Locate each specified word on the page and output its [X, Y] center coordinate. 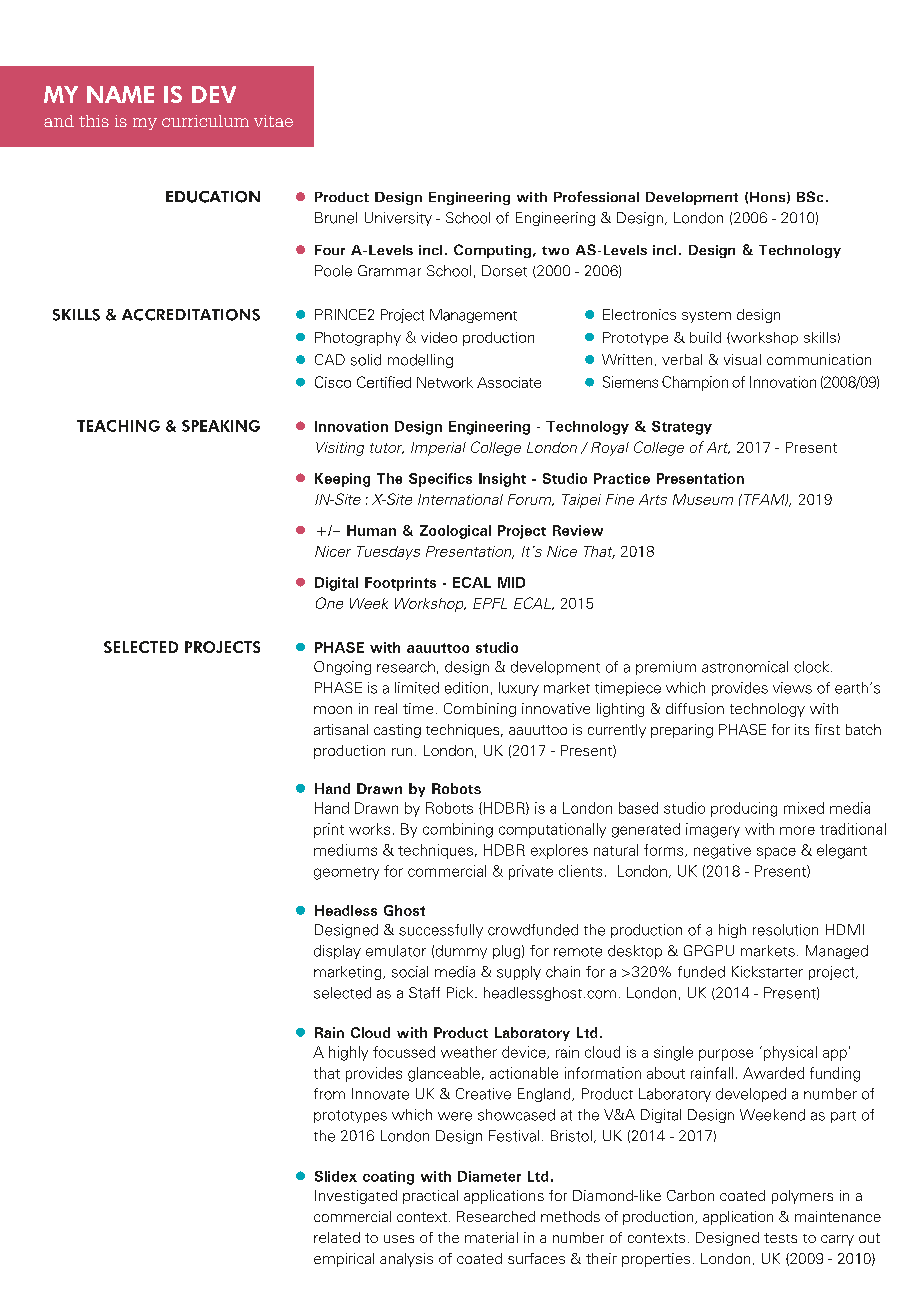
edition [466, 688]
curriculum [205, 121]
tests [780, 1238]
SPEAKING [221, 426]
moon [333, 710]
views [792, 688]
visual [742, 359]
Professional [596, 196]
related [337, 1237]
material [491, 1237]
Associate [509, 382]
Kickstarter [767, 972]
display [337, 952]
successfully [441, 931]
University [398, 219]
